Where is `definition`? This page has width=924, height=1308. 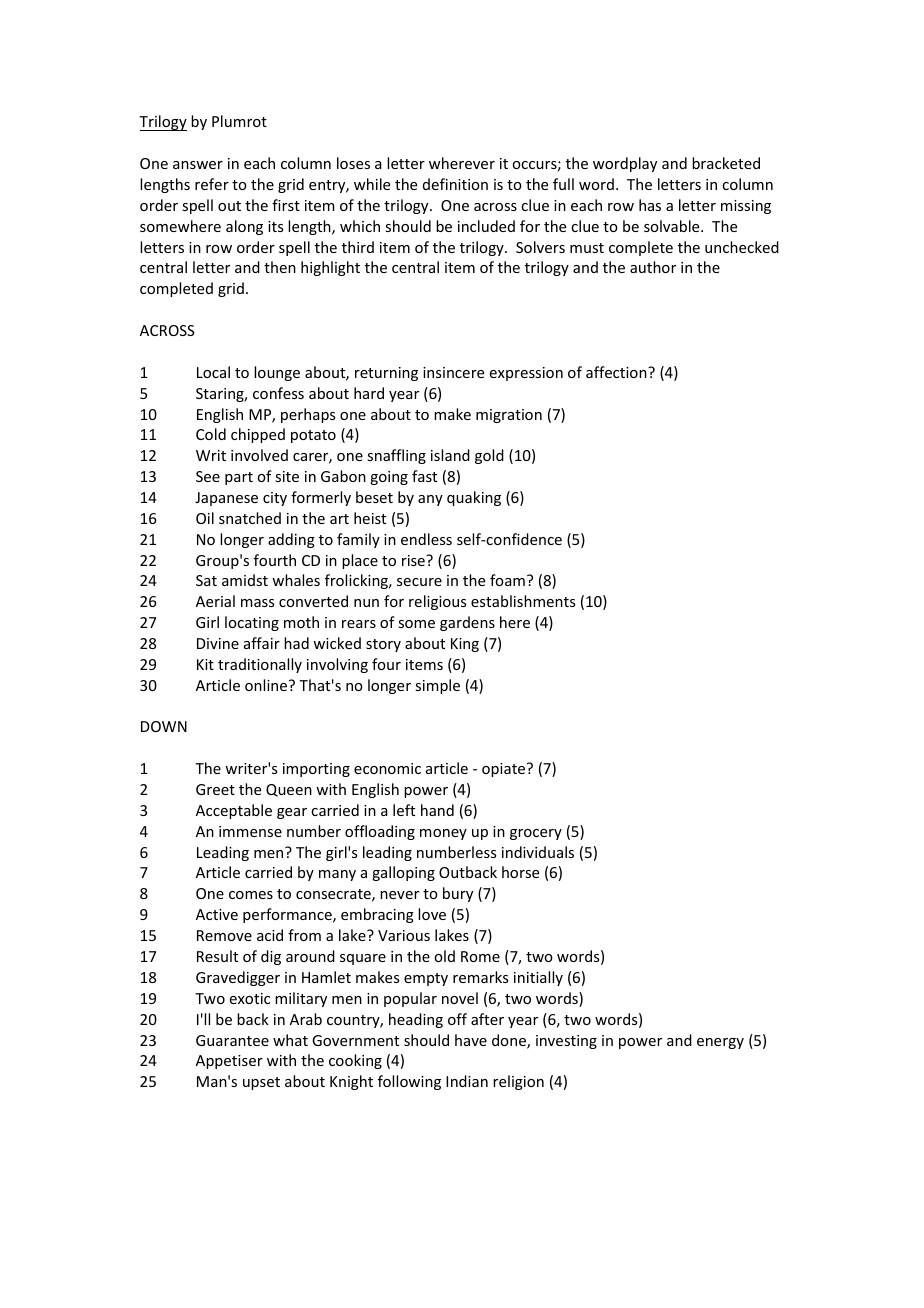
definition is located at coordinates (455, 184).
